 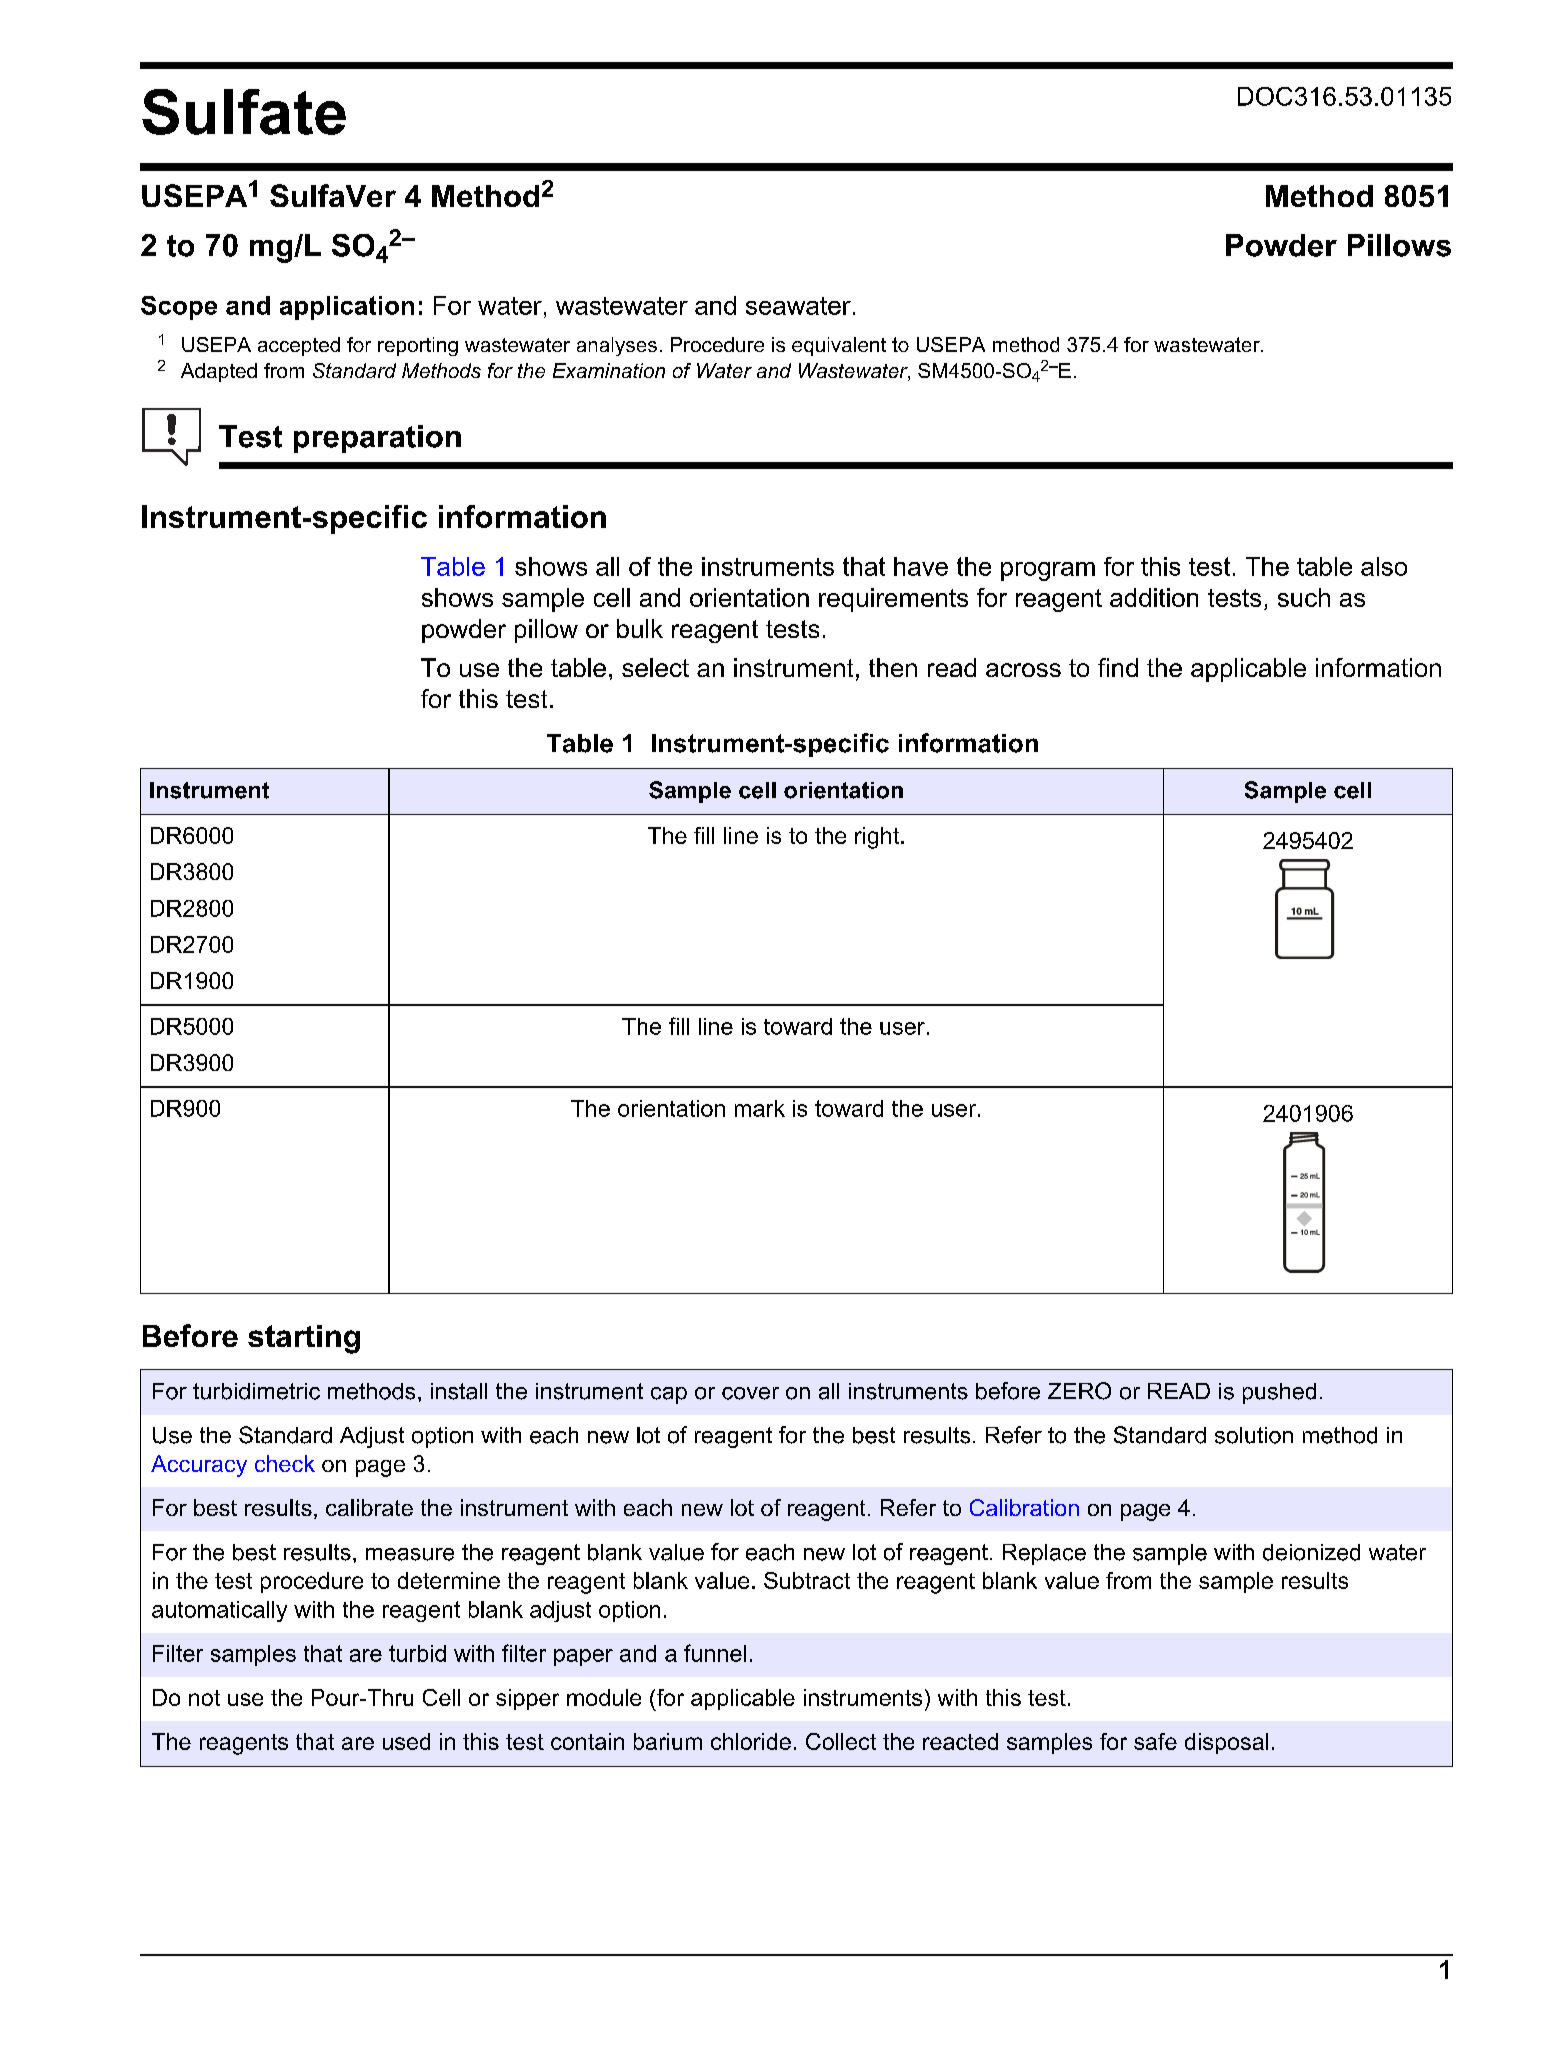 What do you see at coordinates (751, 1741) in the screenshot?
I see `chloride` at bounding box center [751, 1741].
